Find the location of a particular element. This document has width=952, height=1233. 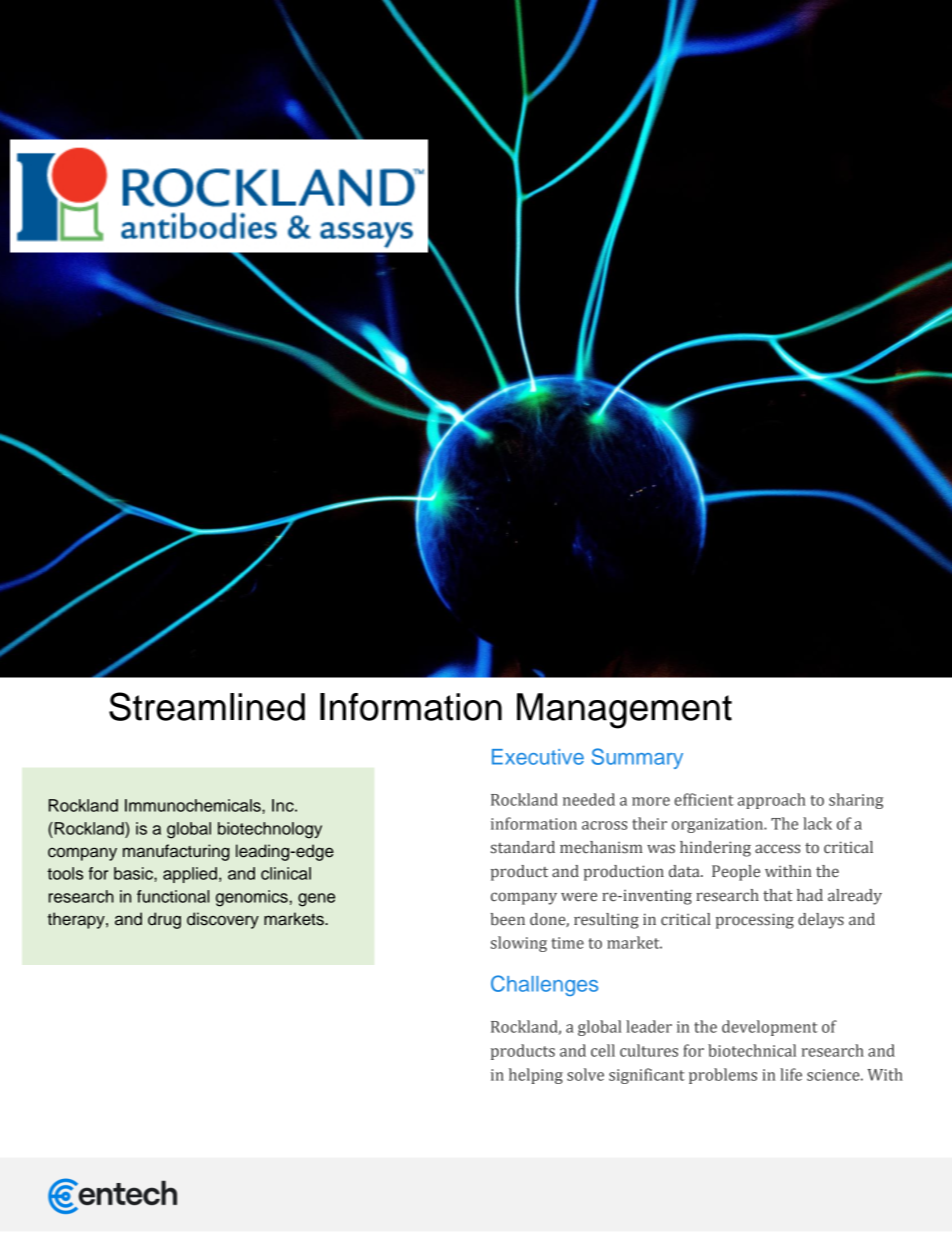

helping is located at coordinates (536, 1076).
